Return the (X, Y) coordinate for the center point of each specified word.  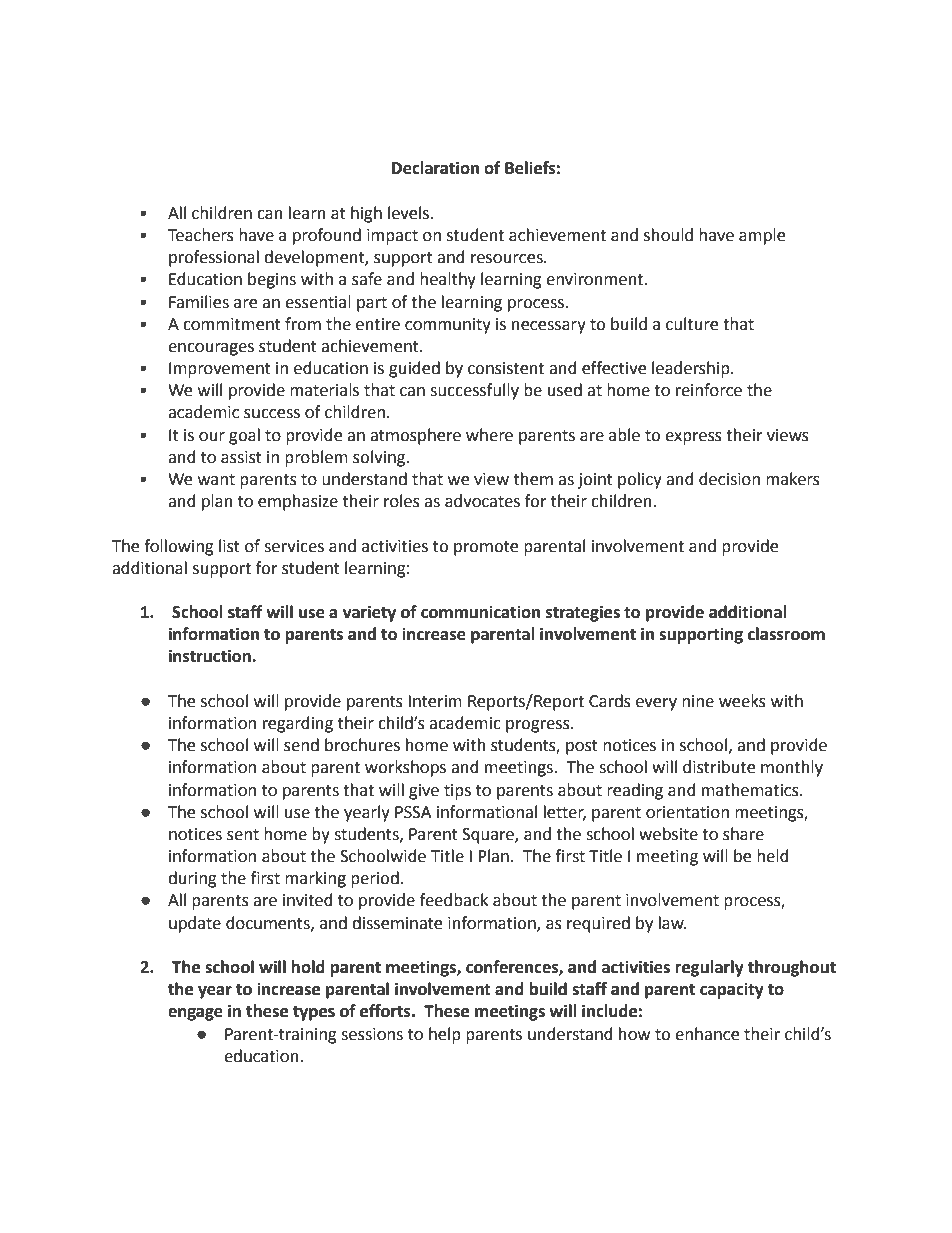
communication (480, 612)
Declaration (435, 168)
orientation (687, 812)
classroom (786, 634)
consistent (506, 368)
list (229, 546)
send (301, 745)
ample (762, 236)
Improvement (220, 370)
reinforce (709, 390)
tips (457, 792)
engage (195, 1014)
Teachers (201, 235)
